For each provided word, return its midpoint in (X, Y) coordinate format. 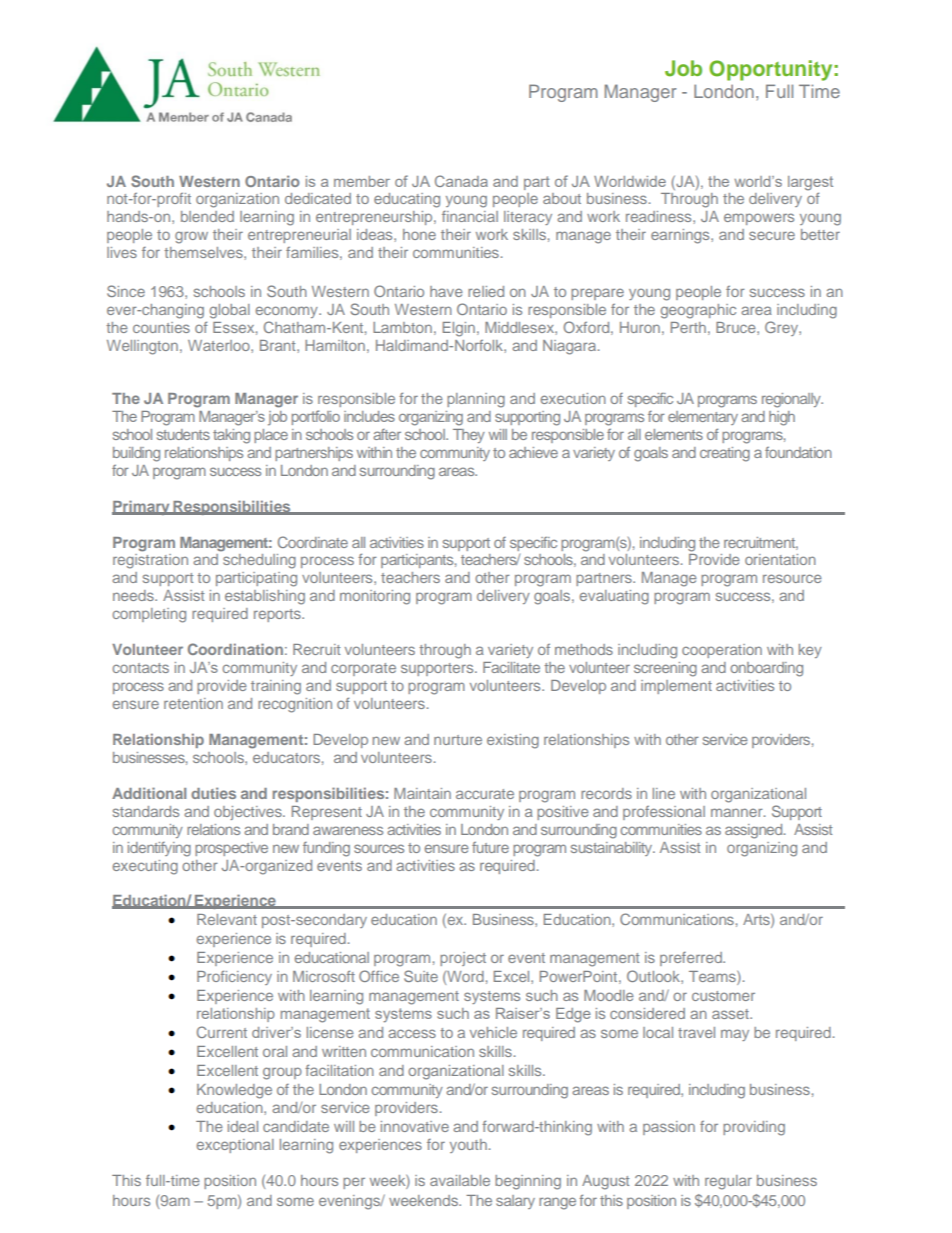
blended (207, 216)
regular (728, 1182)
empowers (759, 219)
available (460, 1180)
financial (470, 216)
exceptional (235, 1146)
